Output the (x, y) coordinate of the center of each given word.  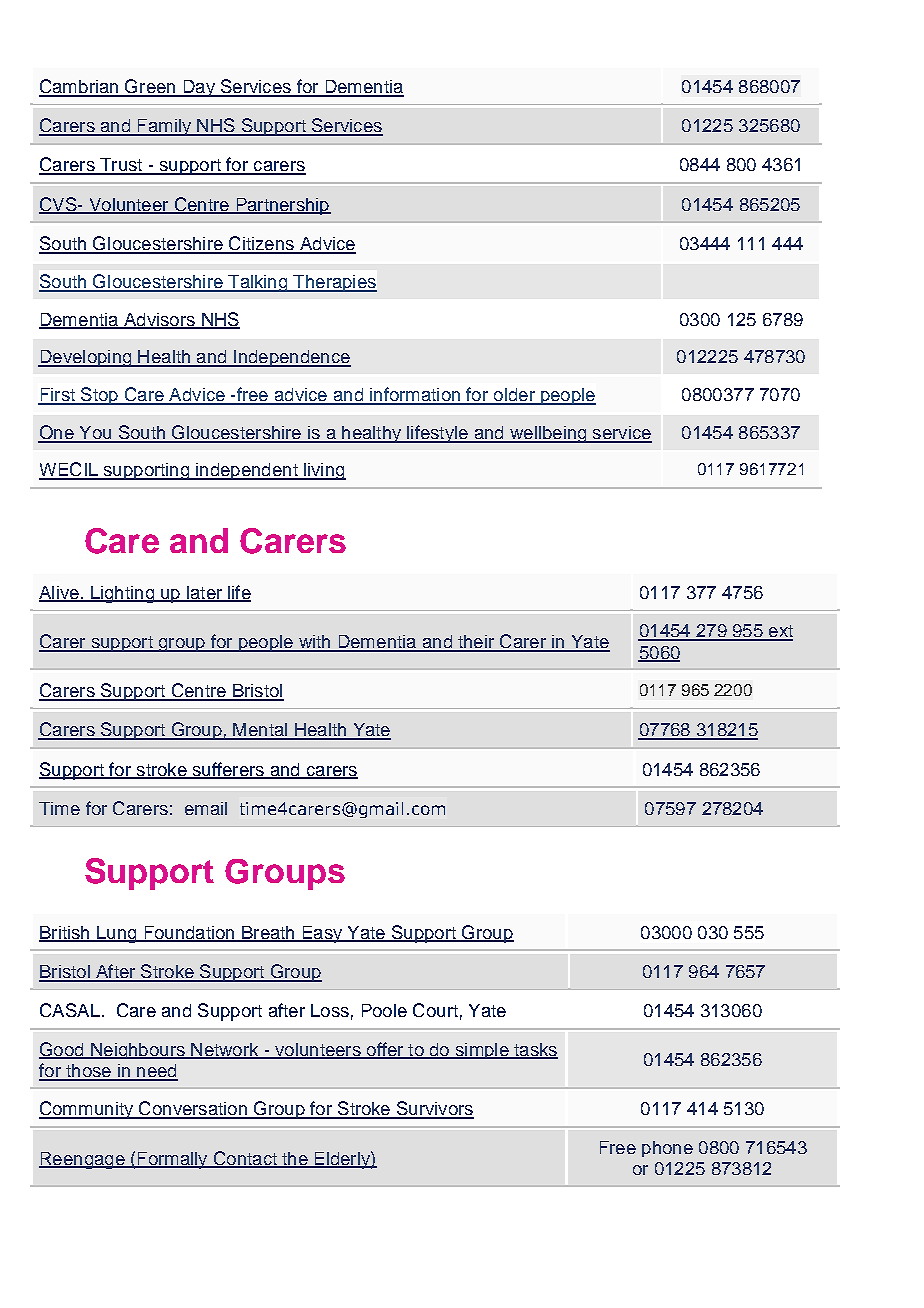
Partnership (282, 206)
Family (164, 127)
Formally (172, 1160)
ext (779, 632)
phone (667, 1149)
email (206, 808)
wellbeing (548, 434)
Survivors (434, 1109)
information (415, 395)
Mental (260, 731)
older (514, 396)
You (95, 434)
